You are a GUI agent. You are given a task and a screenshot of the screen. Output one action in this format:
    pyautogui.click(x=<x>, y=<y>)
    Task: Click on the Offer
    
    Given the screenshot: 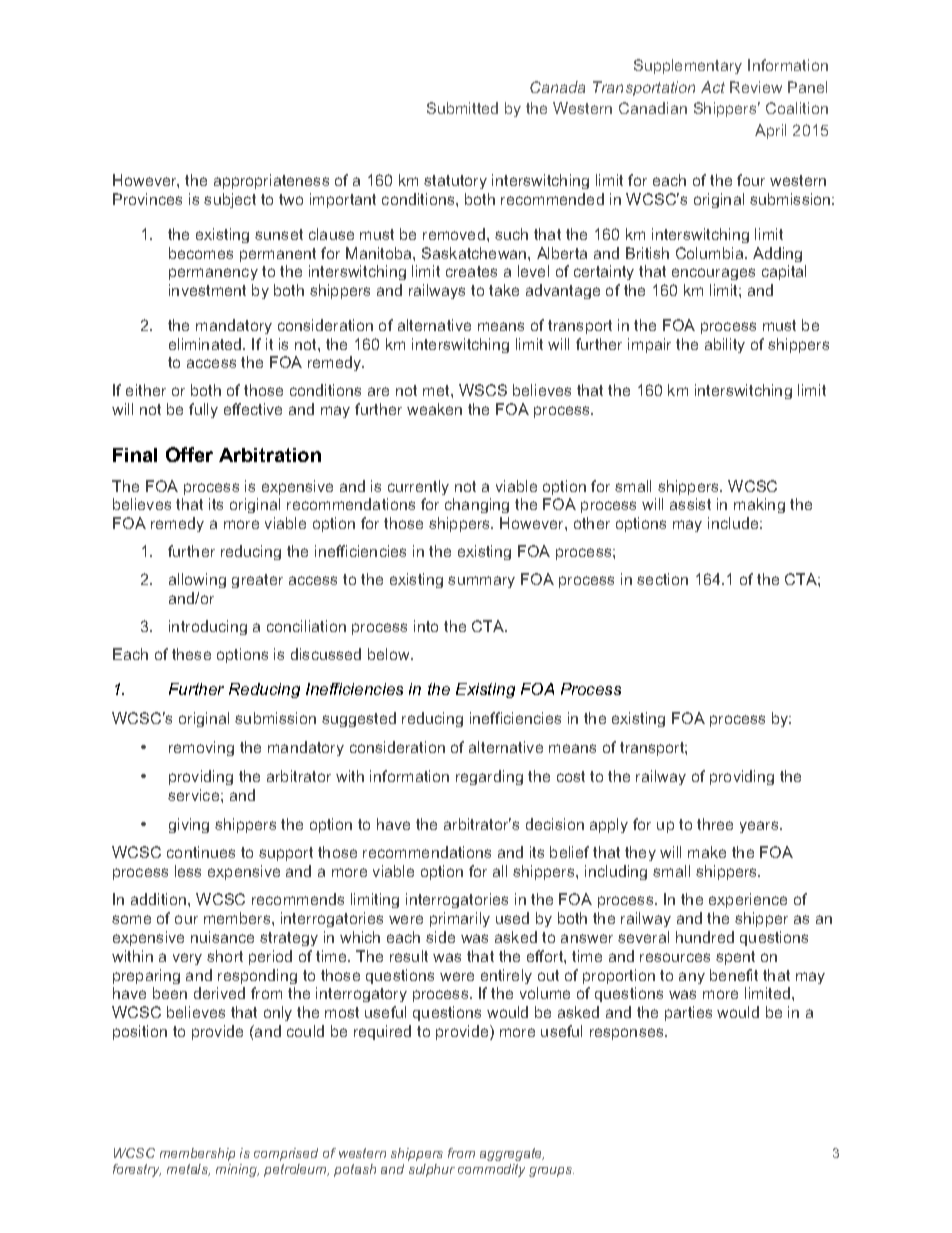 What is the action you would take?
    pyautogui.click(x=189, y=454)
